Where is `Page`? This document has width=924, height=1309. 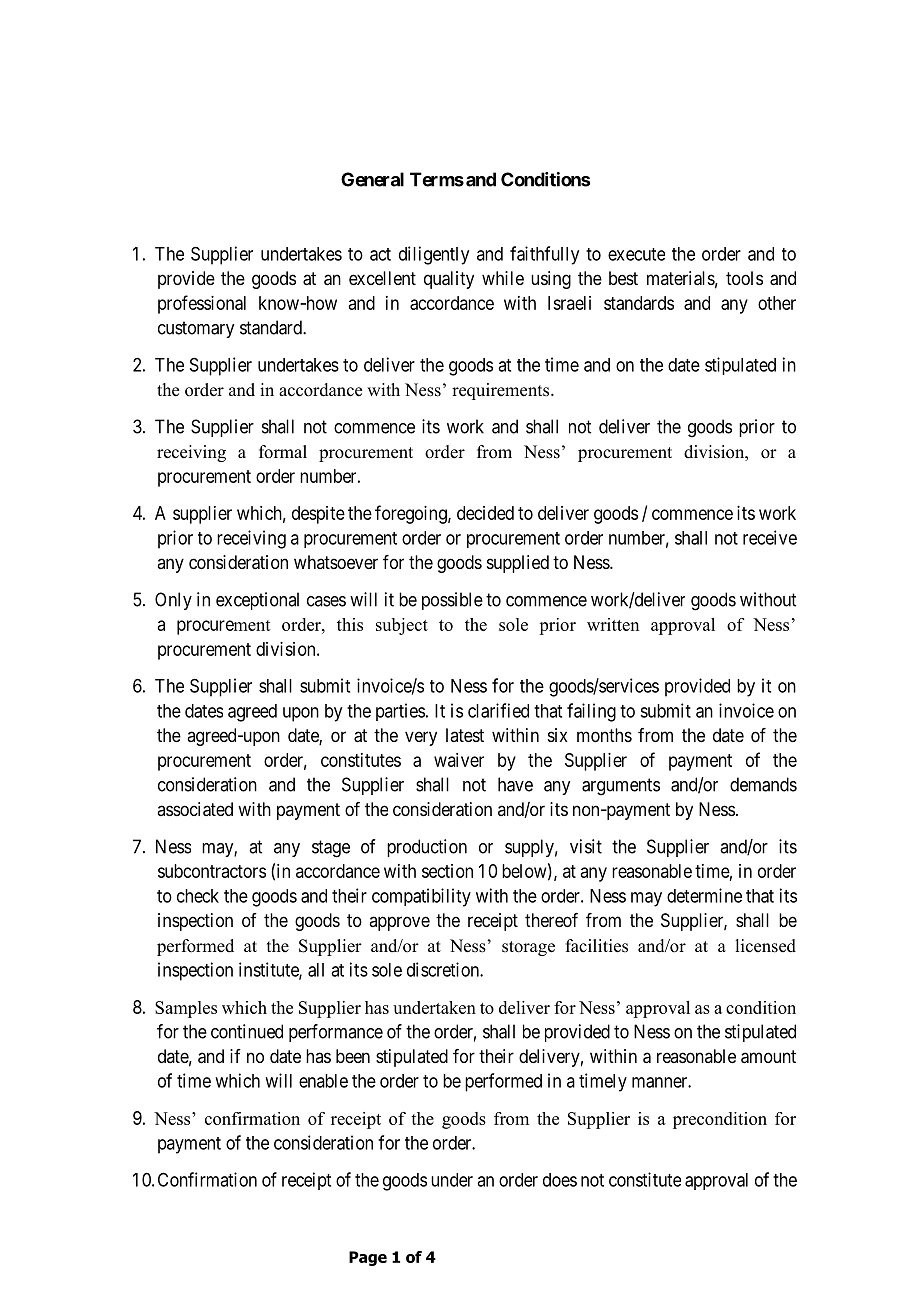 Page is located at coordinates (368, 1258).
